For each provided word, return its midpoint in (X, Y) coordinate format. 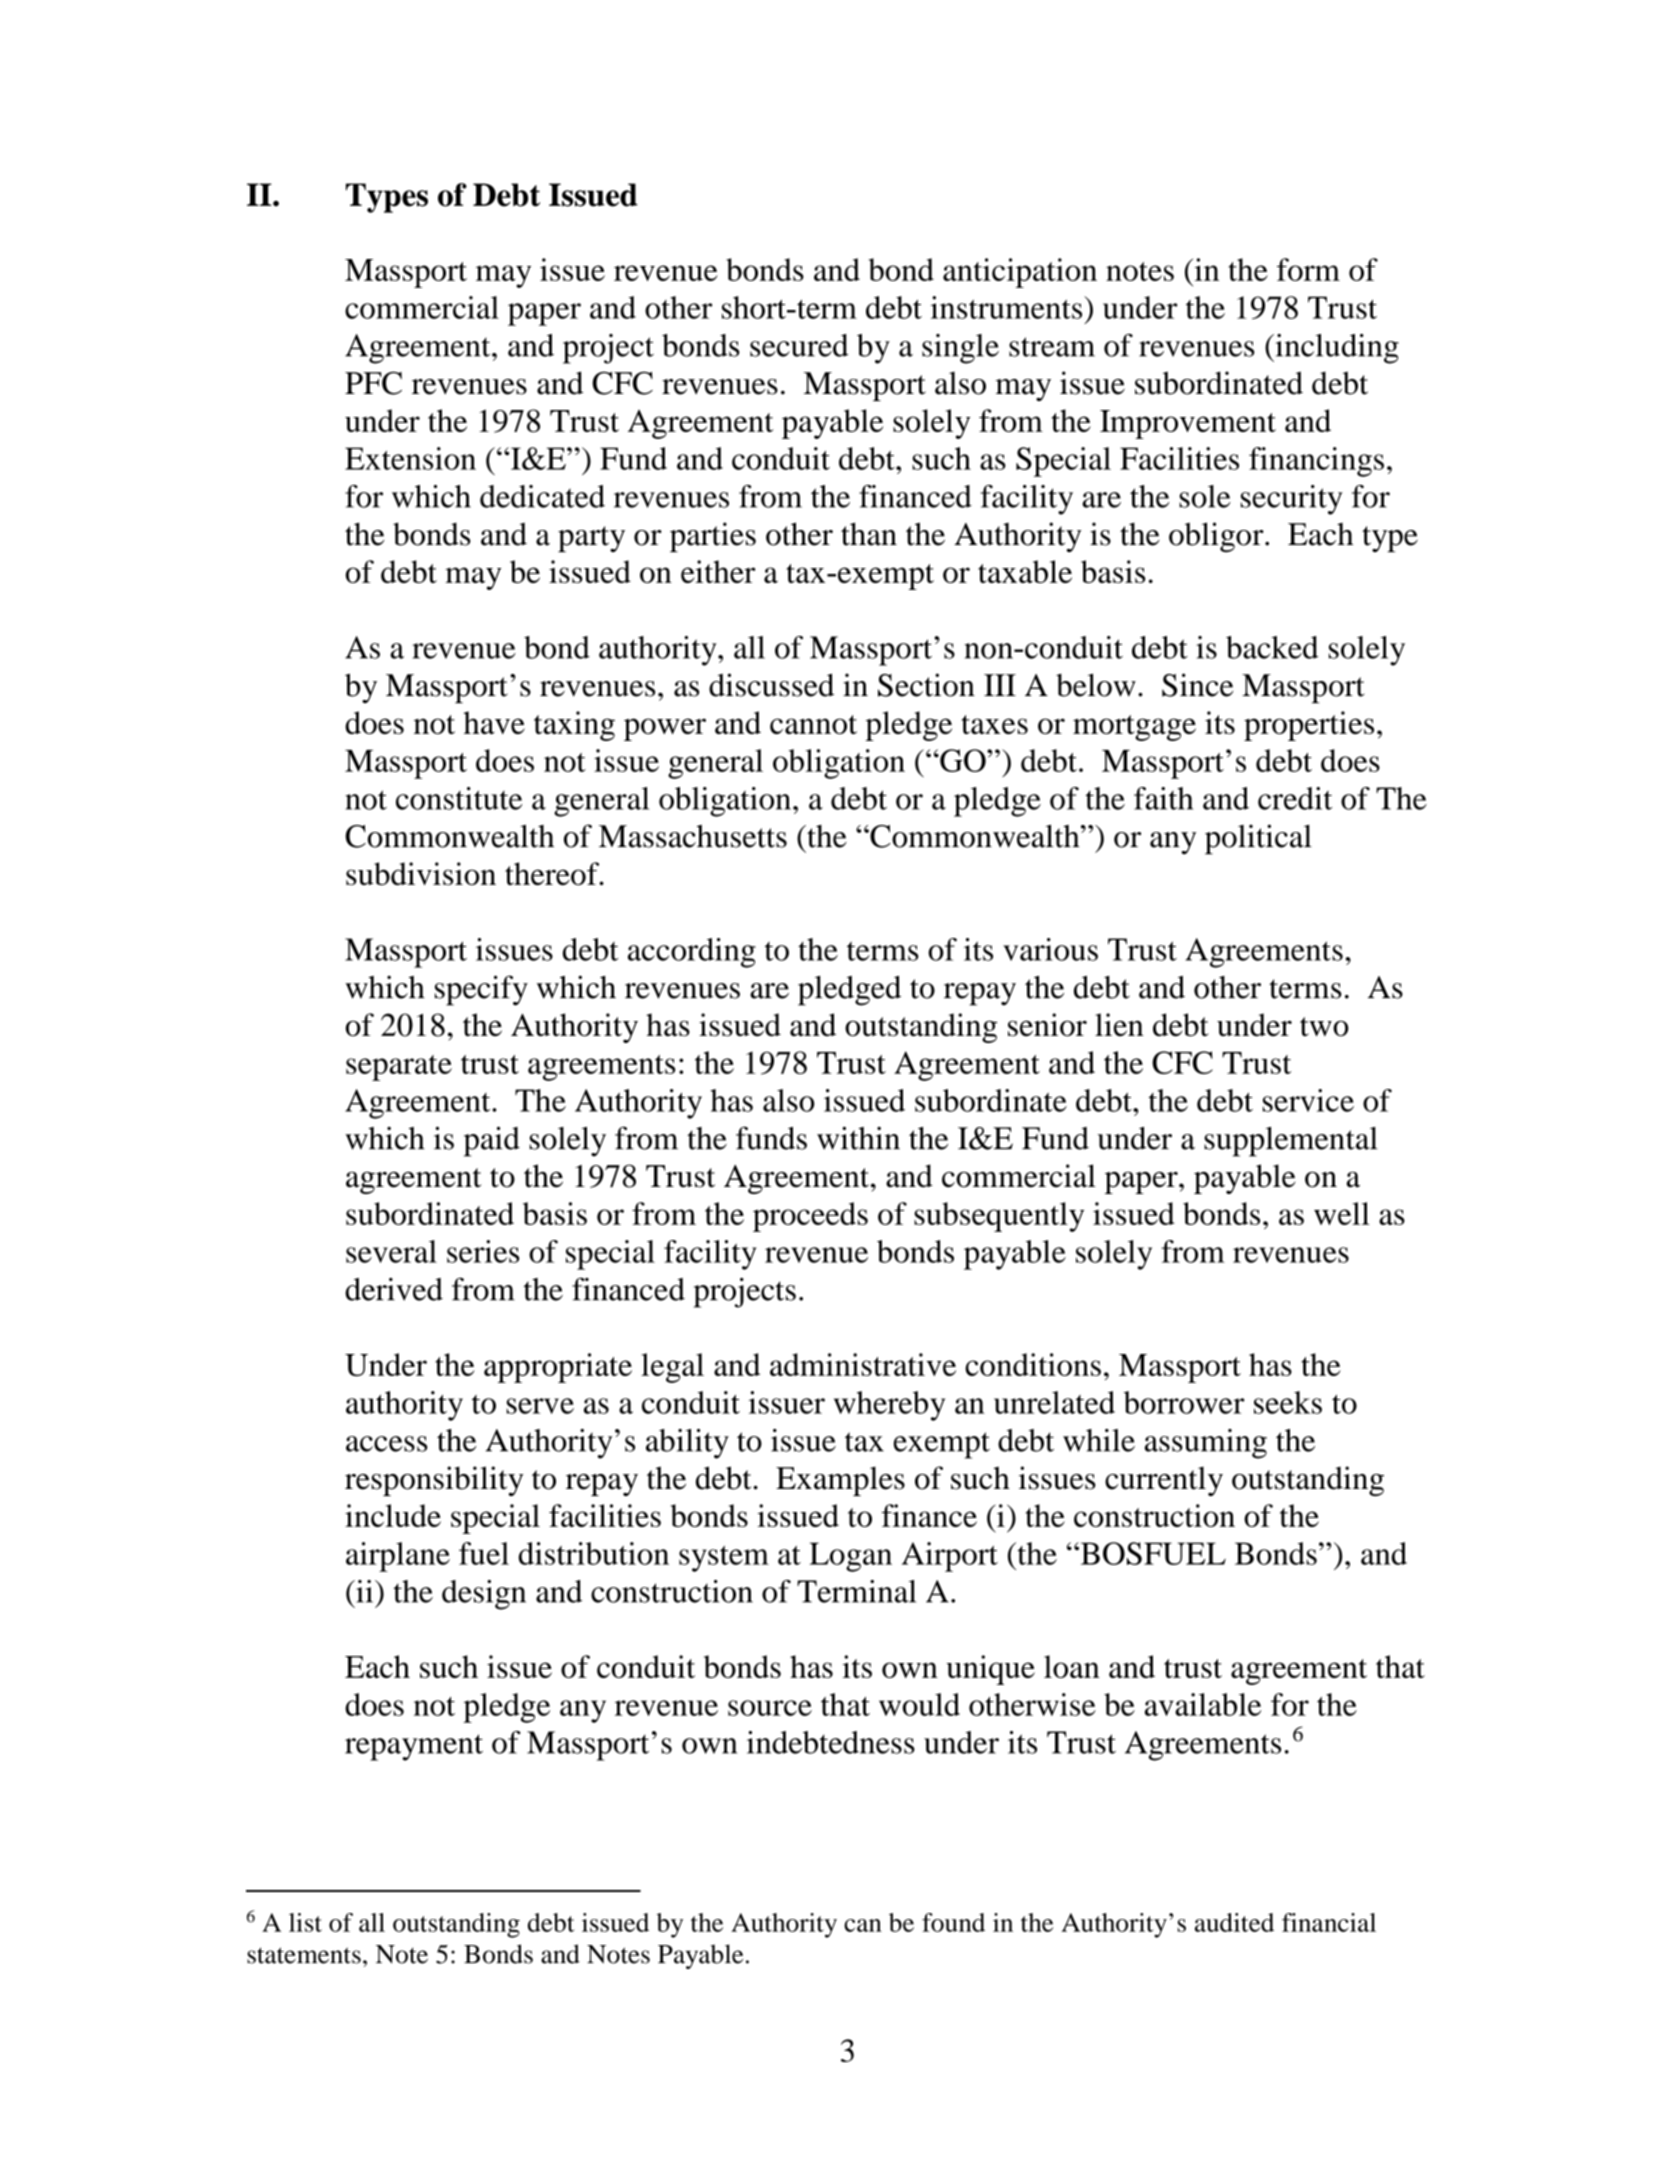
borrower (1184, 1402)
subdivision (421, 873)
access (387, 1444)
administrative (863, 1364)
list (305, 1922)
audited (1234, 1922)
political (1258, 839)
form (1308, 269)
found (953, 1922)
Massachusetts (693, 836)
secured (799, 345)
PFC (373, 383)
